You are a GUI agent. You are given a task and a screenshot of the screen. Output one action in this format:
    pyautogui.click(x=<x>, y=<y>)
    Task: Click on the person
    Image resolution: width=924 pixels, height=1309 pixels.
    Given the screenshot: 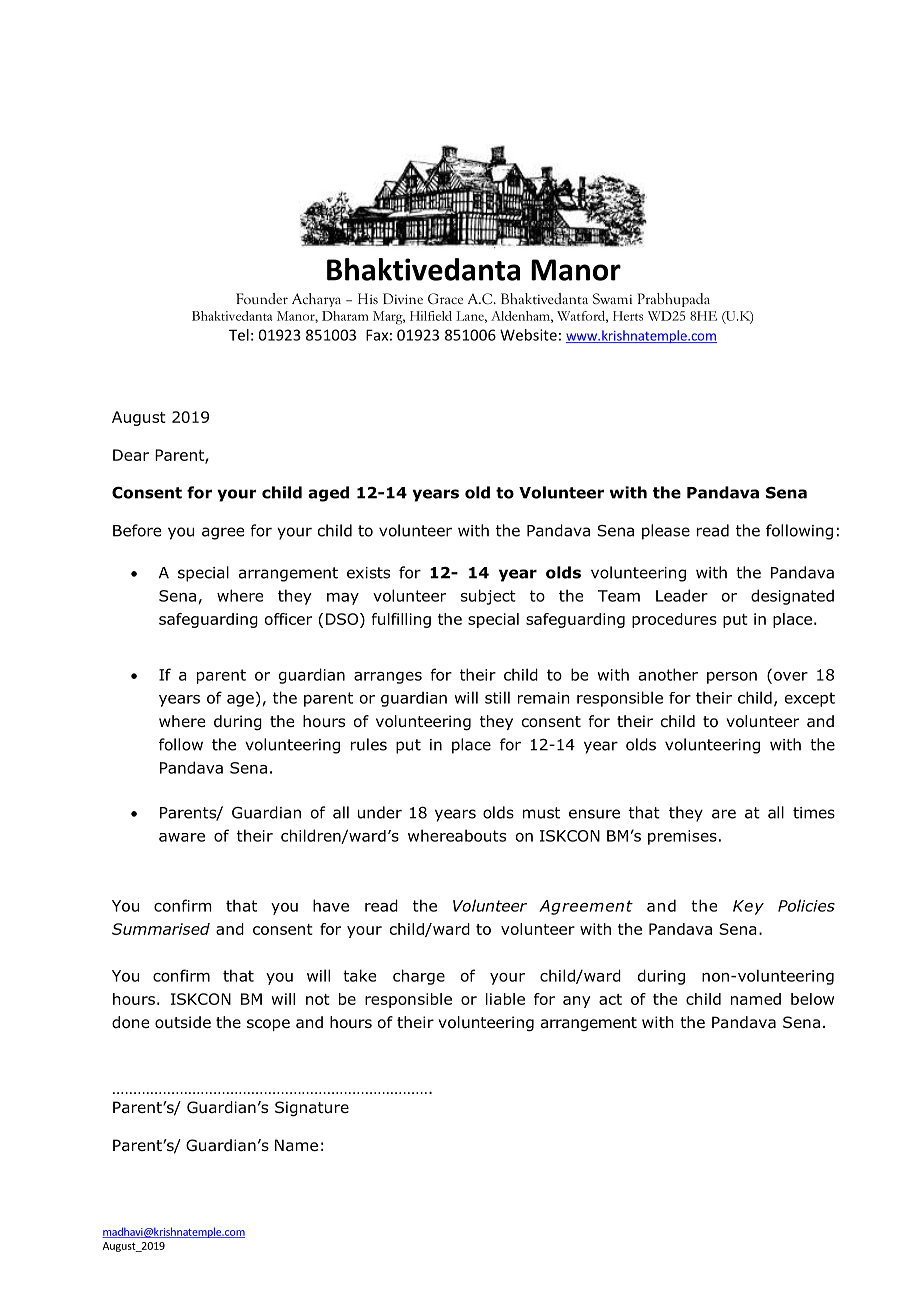 What is the action you would take?
    pyautogui.click(x=732, y=678)
